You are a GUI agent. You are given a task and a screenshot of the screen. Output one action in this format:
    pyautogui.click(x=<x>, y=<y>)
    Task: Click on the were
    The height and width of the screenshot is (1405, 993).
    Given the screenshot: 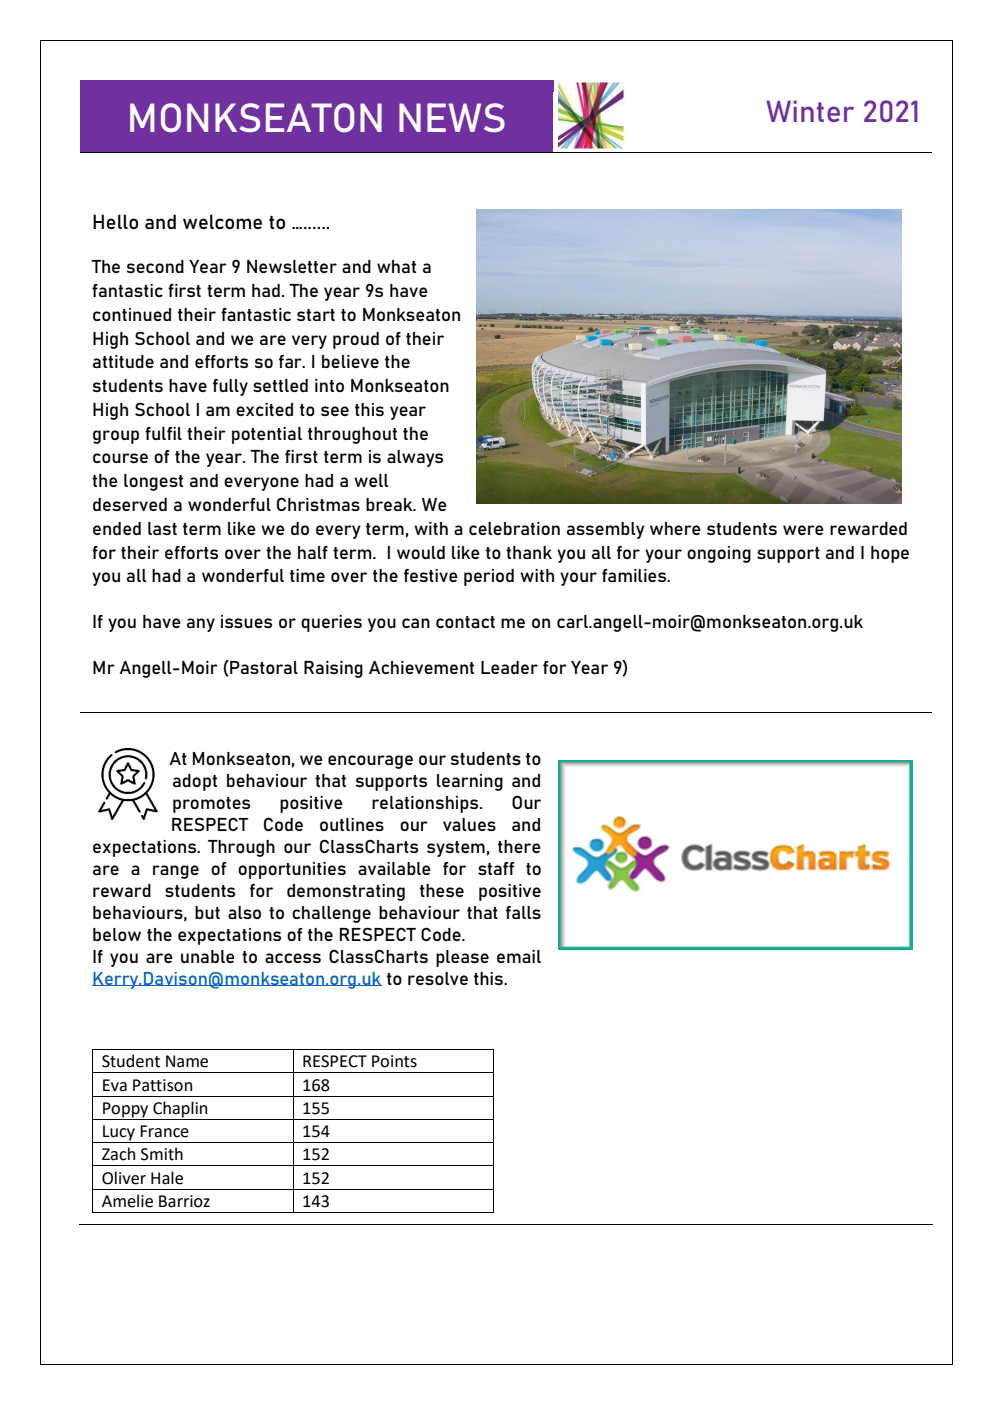 What is the action you would take?
    pyautogui.click(x=803, y=530)
